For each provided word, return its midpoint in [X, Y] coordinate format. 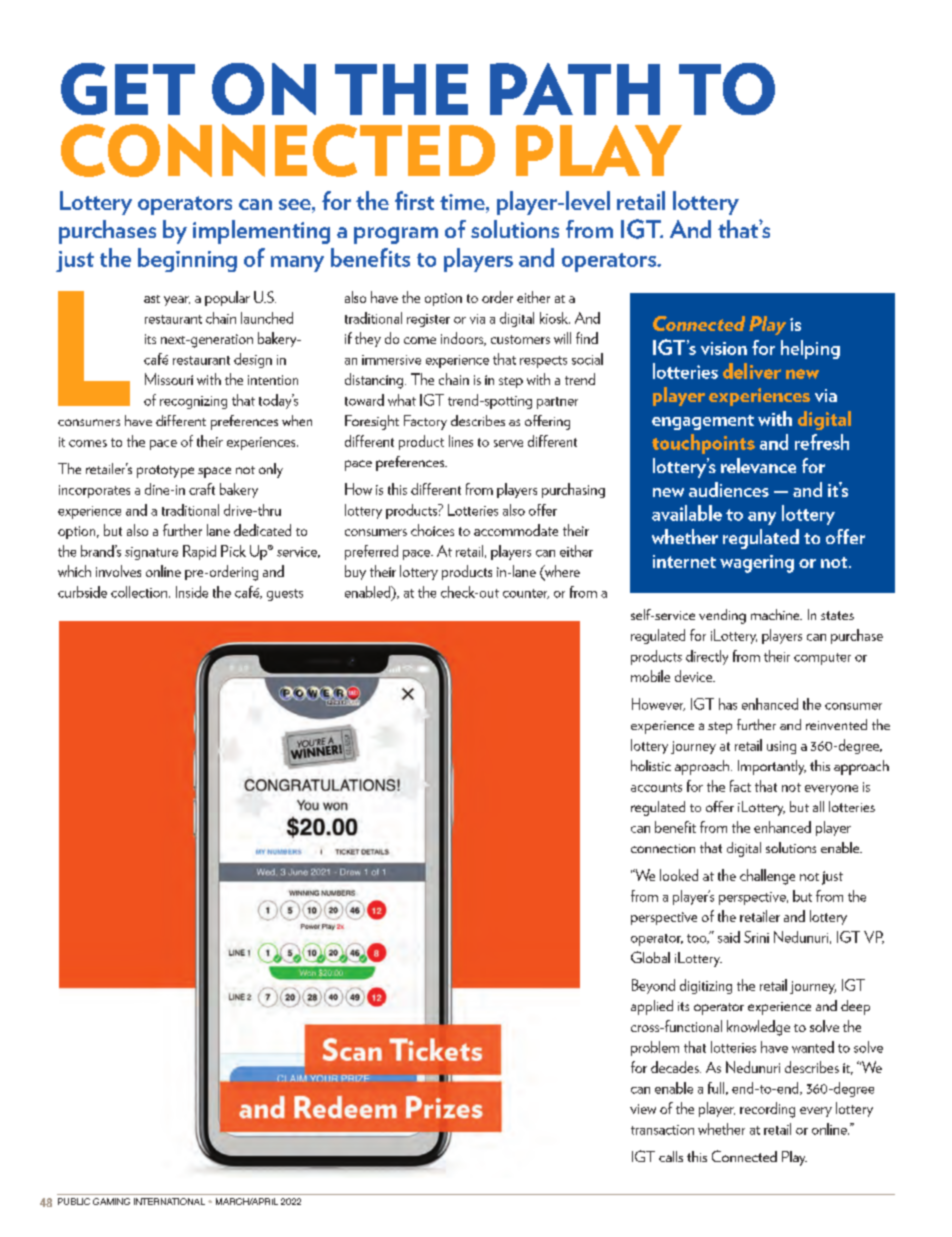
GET [128, 89]
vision [724, 348]
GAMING [111, 1201]
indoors [463, 339]
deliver [752, 371]
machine [776, 614]
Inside [192, 592]
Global [650, 957]
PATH [575, 89]
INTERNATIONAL [169, 1201]
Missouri [169, 379]
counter [526, 594]
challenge [767, 877]
